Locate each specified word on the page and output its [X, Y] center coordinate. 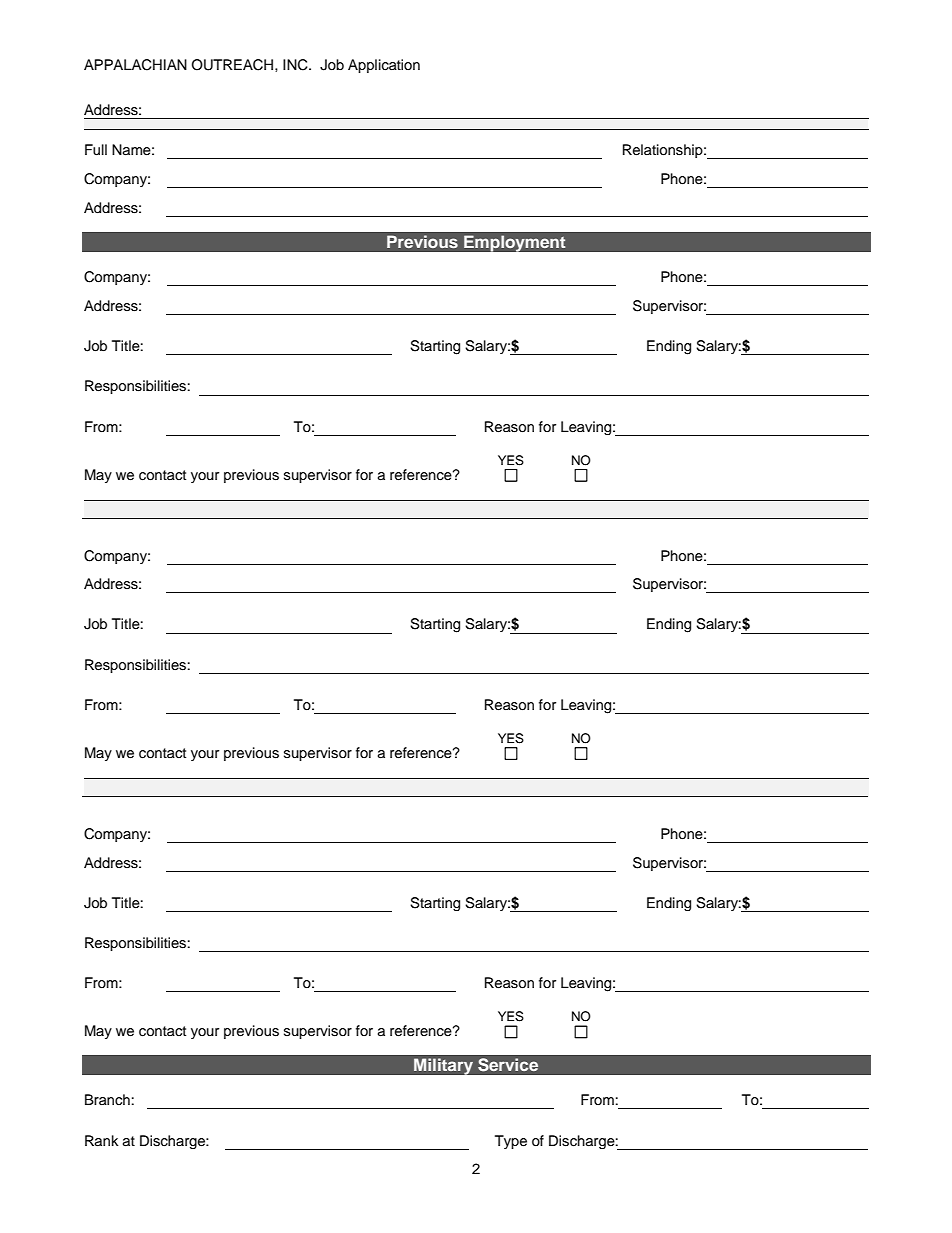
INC [296, 65]
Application [384, 66]
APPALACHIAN [135, 65]
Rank [102, 1140]
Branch [107, 1099]
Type [511, 1142]
